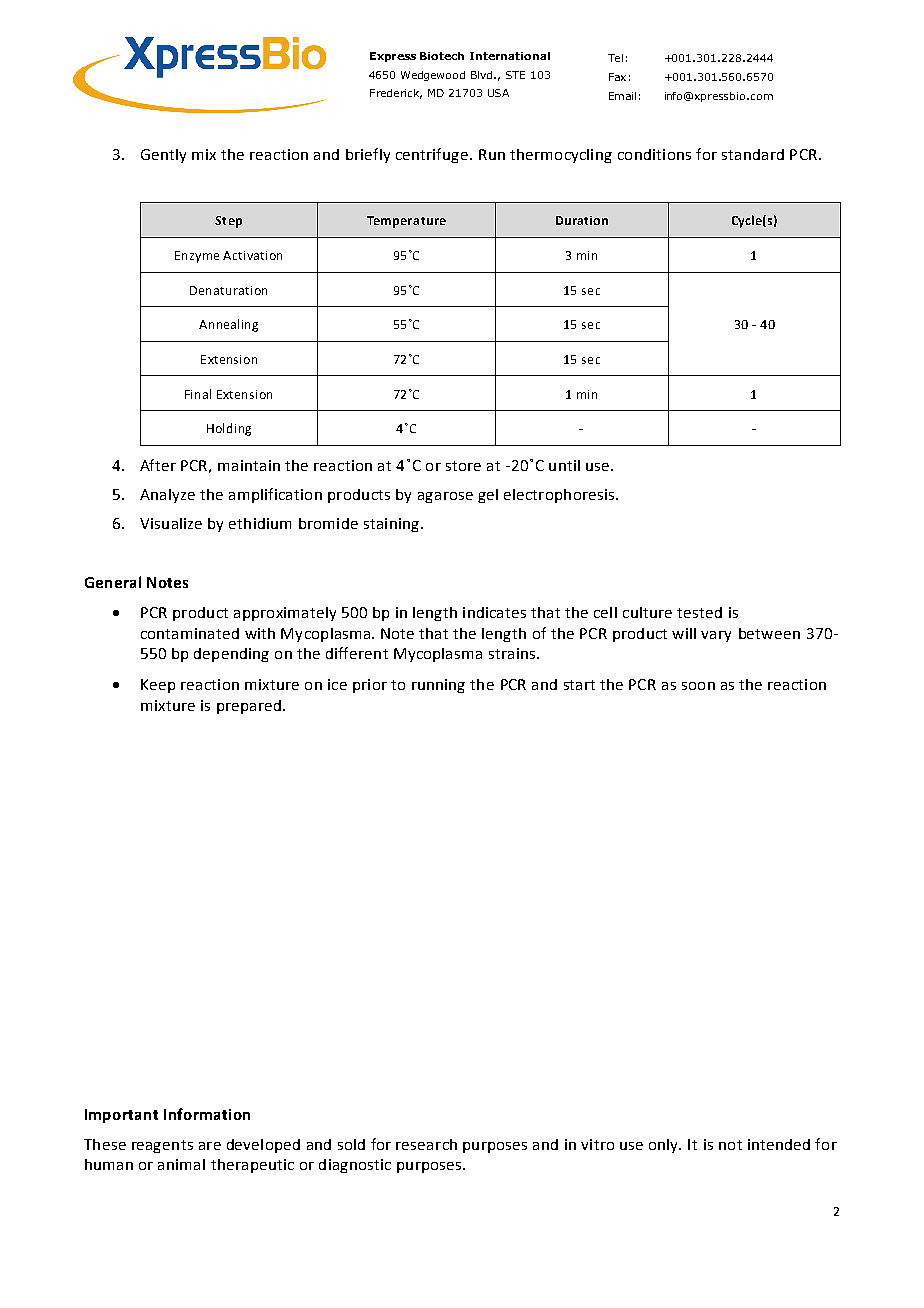  I want to click on store, so click(463, 466).
